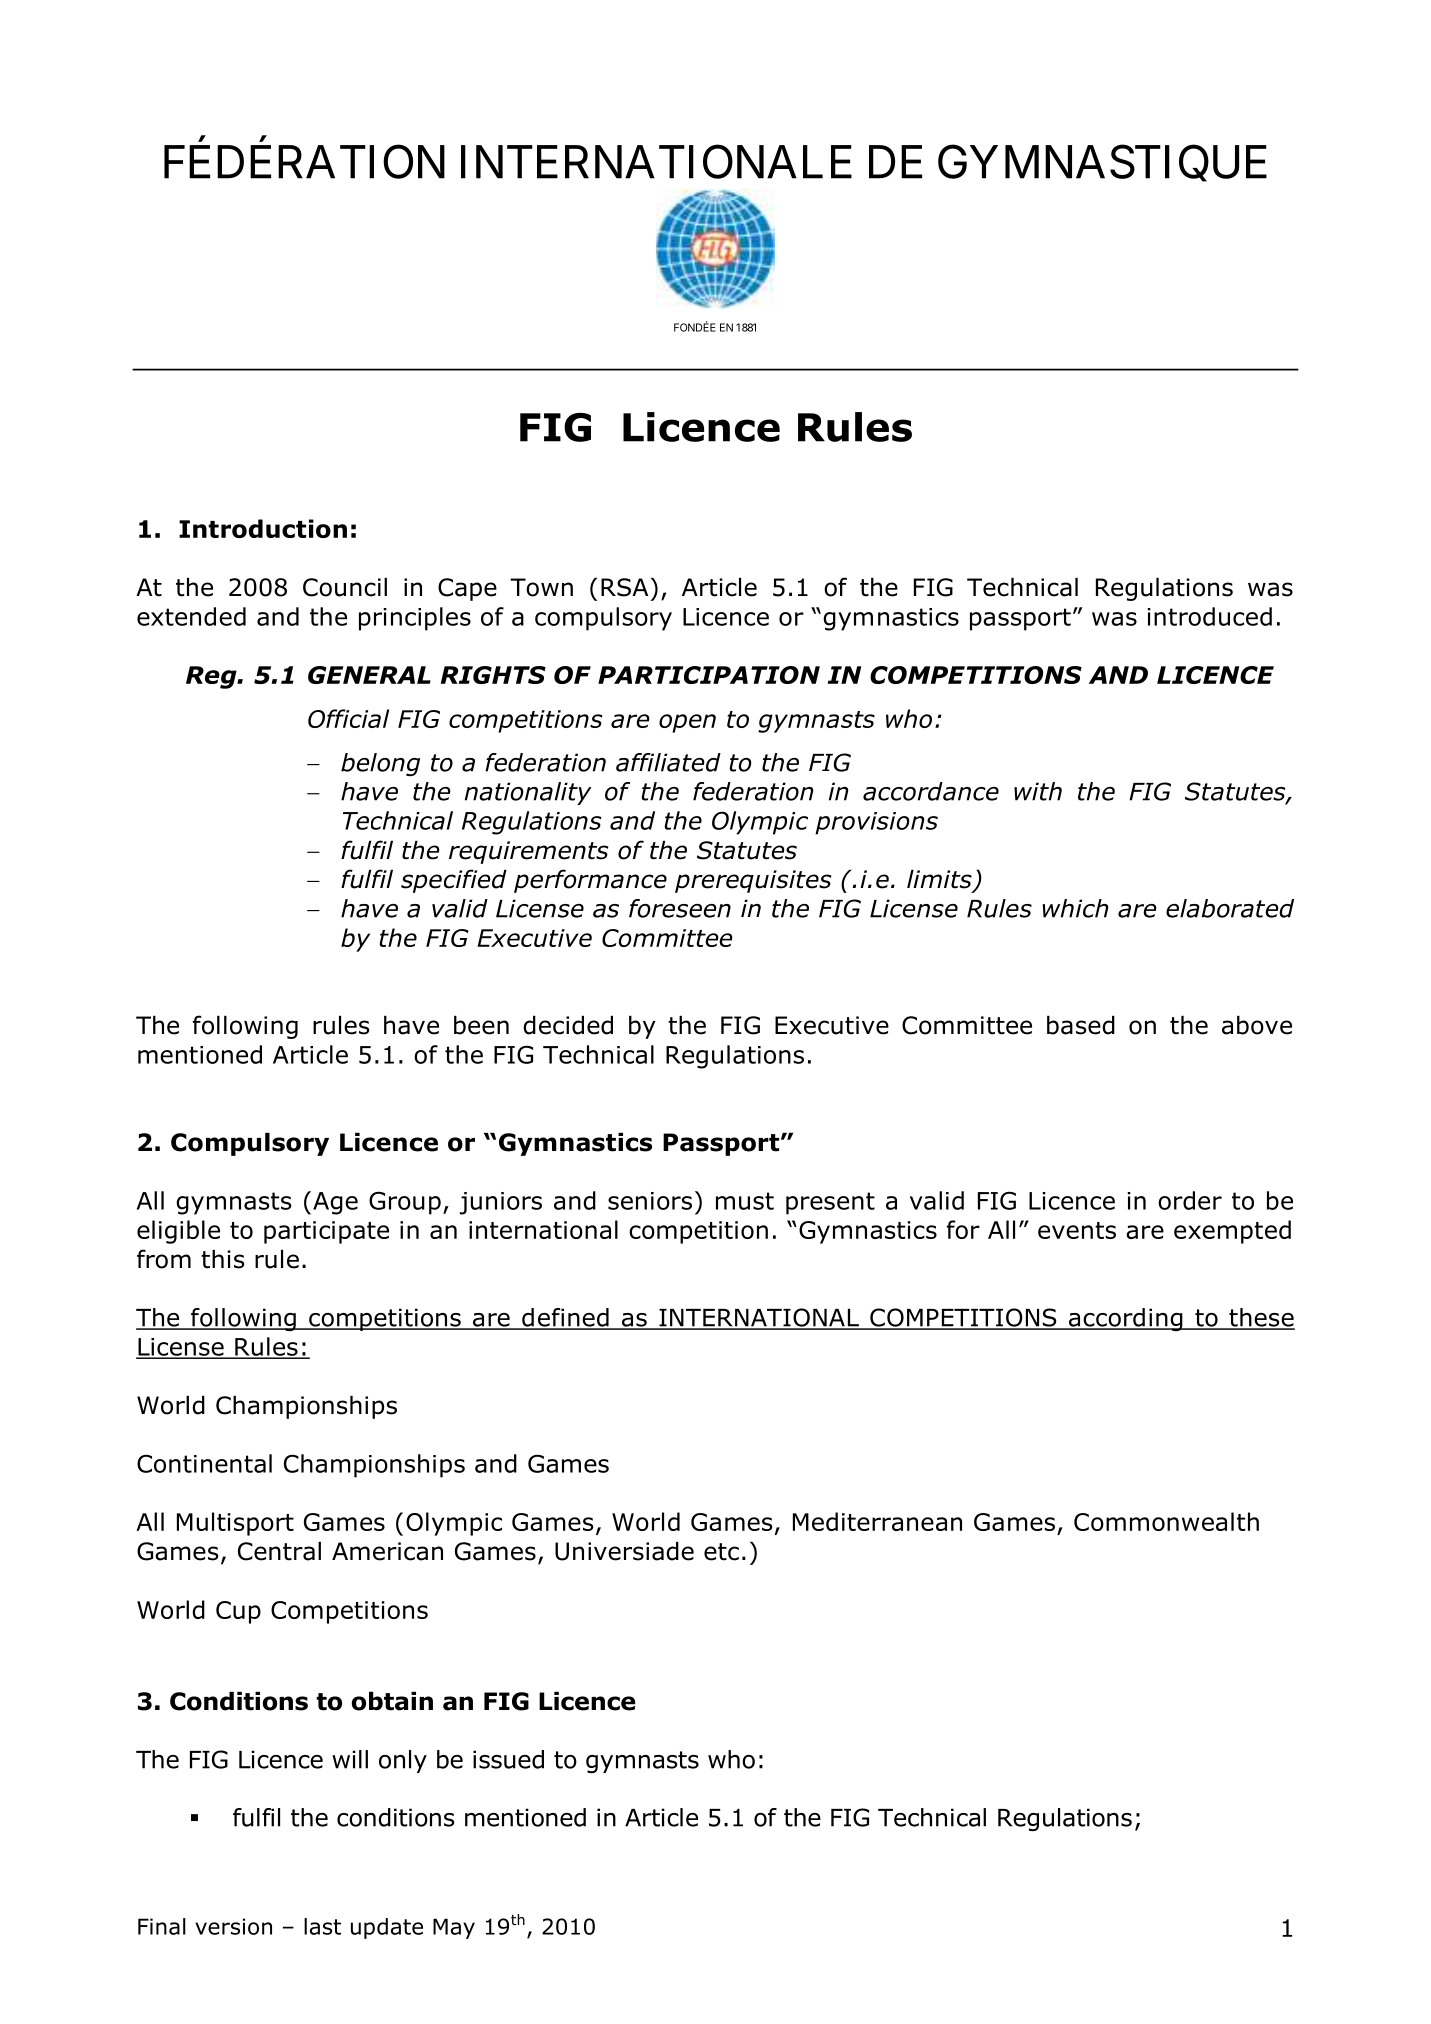 Image resolution: width=1431 pixels, height=2024 pixels. I want to click on RSA, so click(624, 587).
